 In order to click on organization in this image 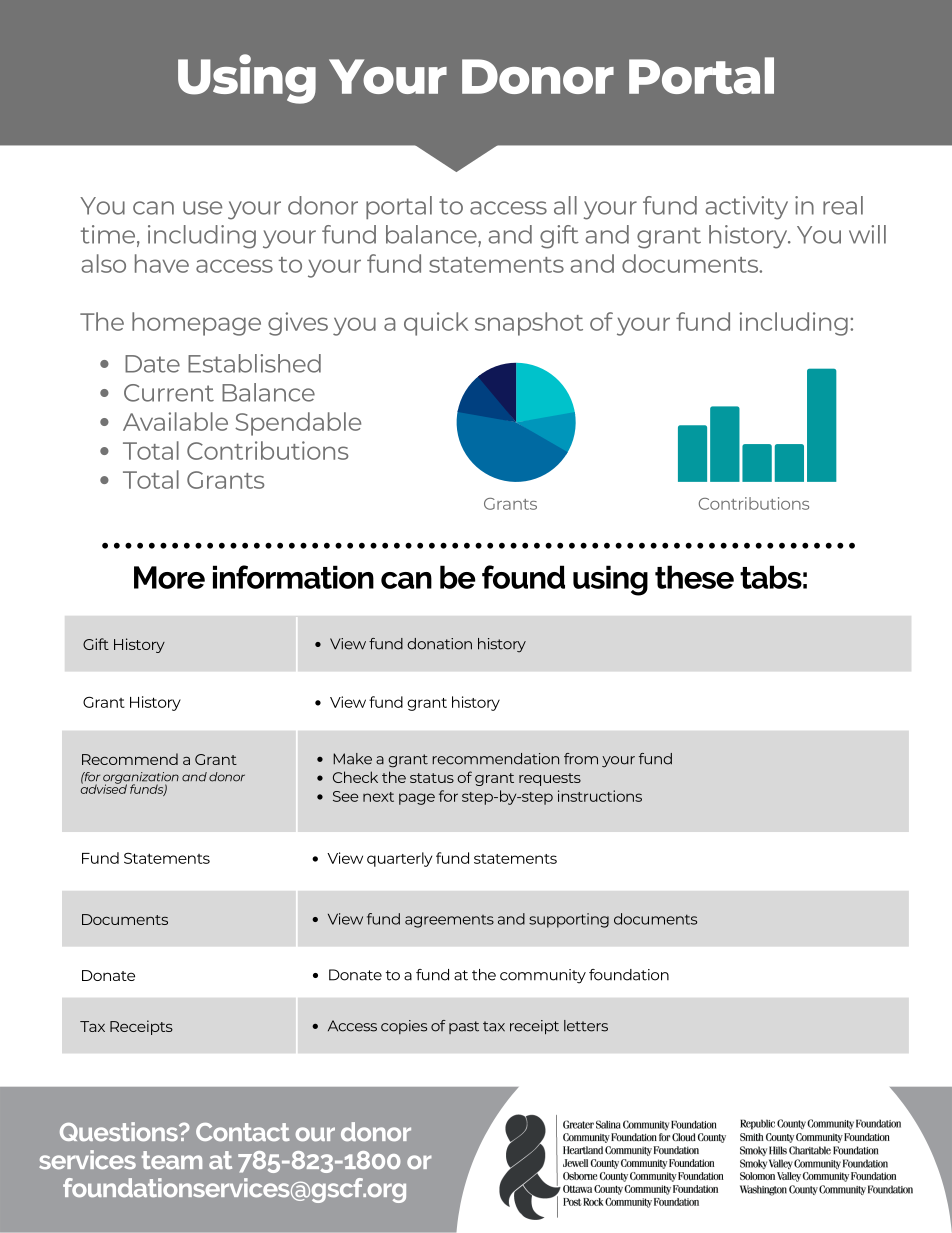, I will do `click(141, 779)`.
